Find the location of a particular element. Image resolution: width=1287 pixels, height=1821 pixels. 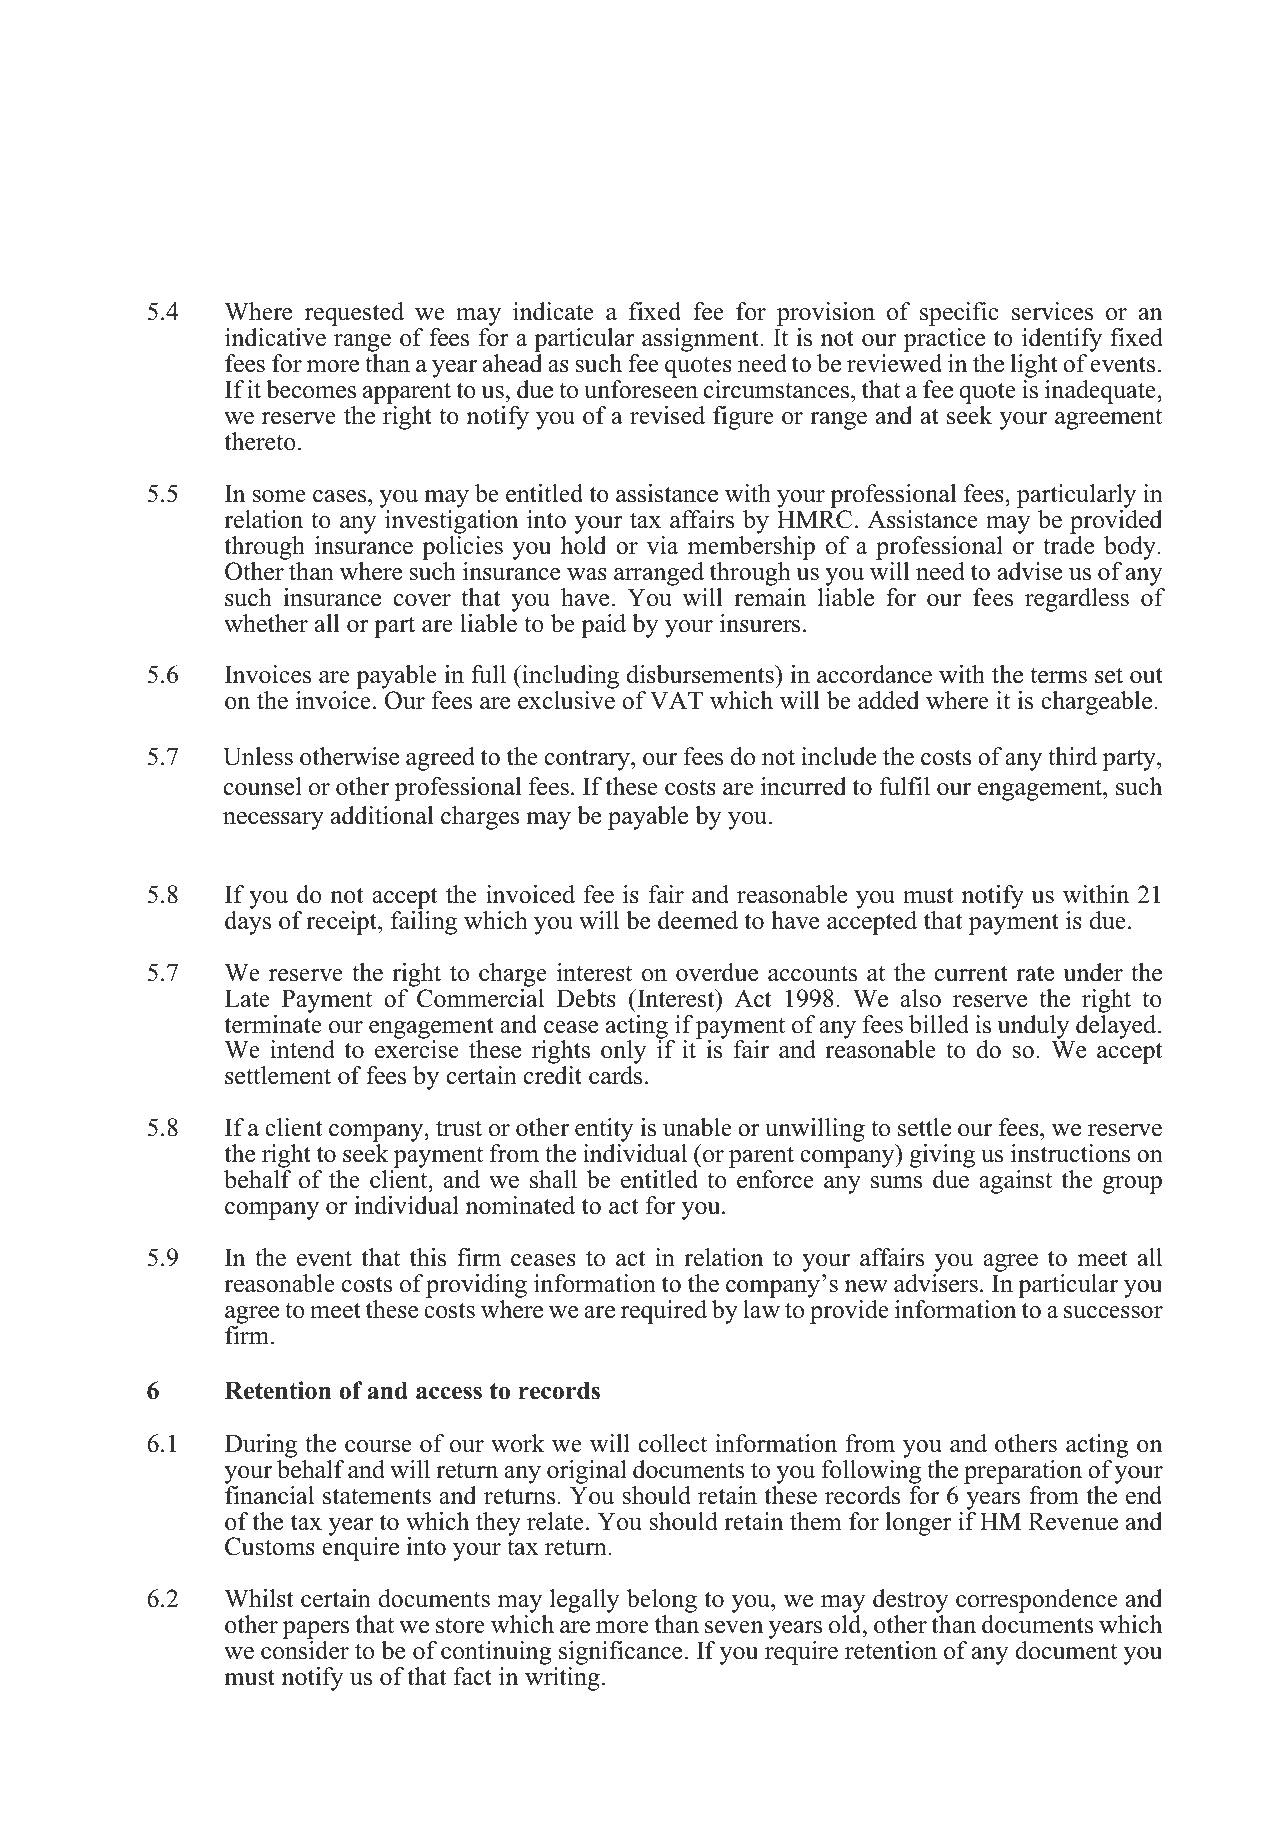

light is located at coordinates (1034, 367).
